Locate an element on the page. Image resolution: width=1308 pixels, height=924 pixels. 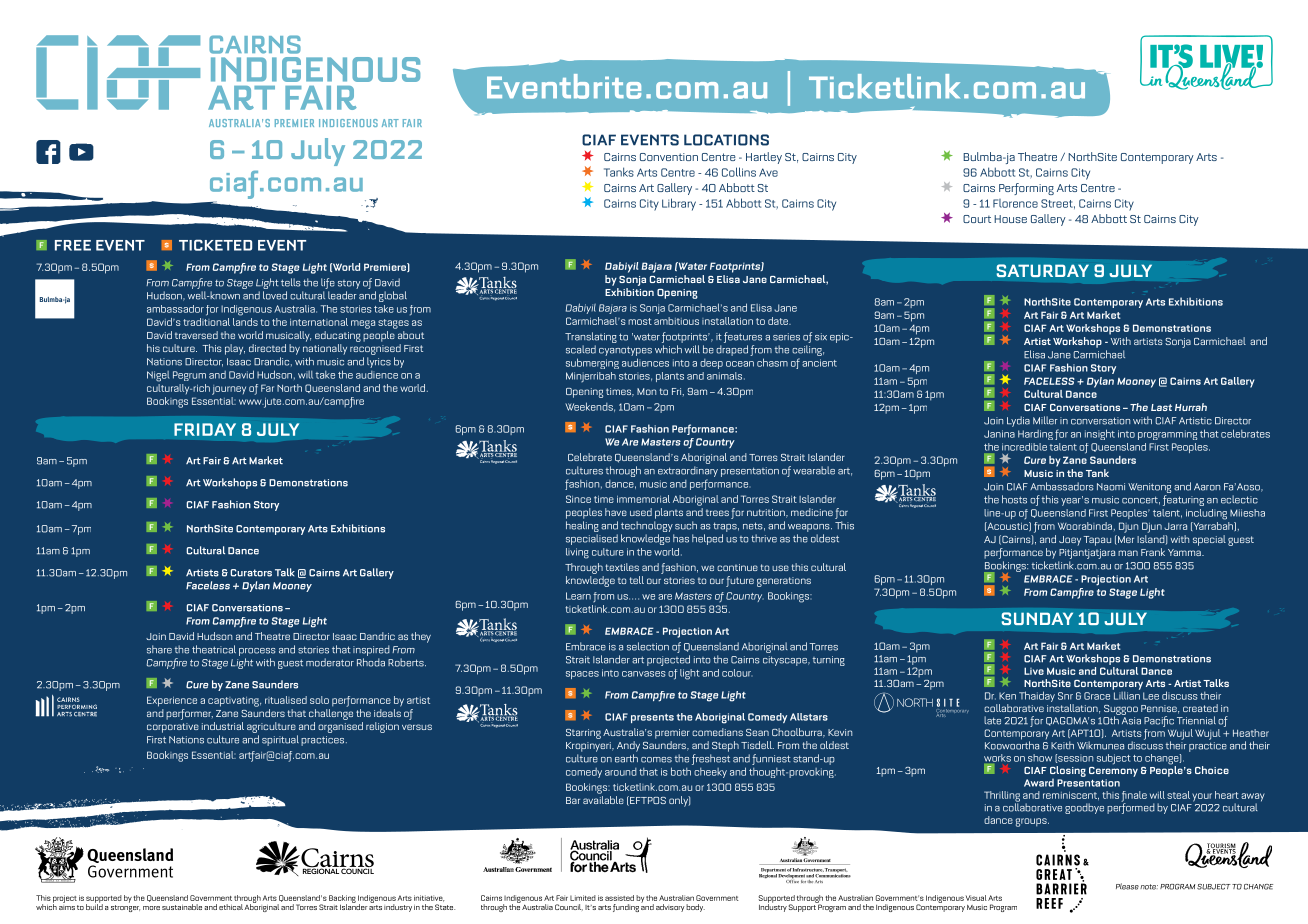
Convention is located at coordinates (669, 157).
